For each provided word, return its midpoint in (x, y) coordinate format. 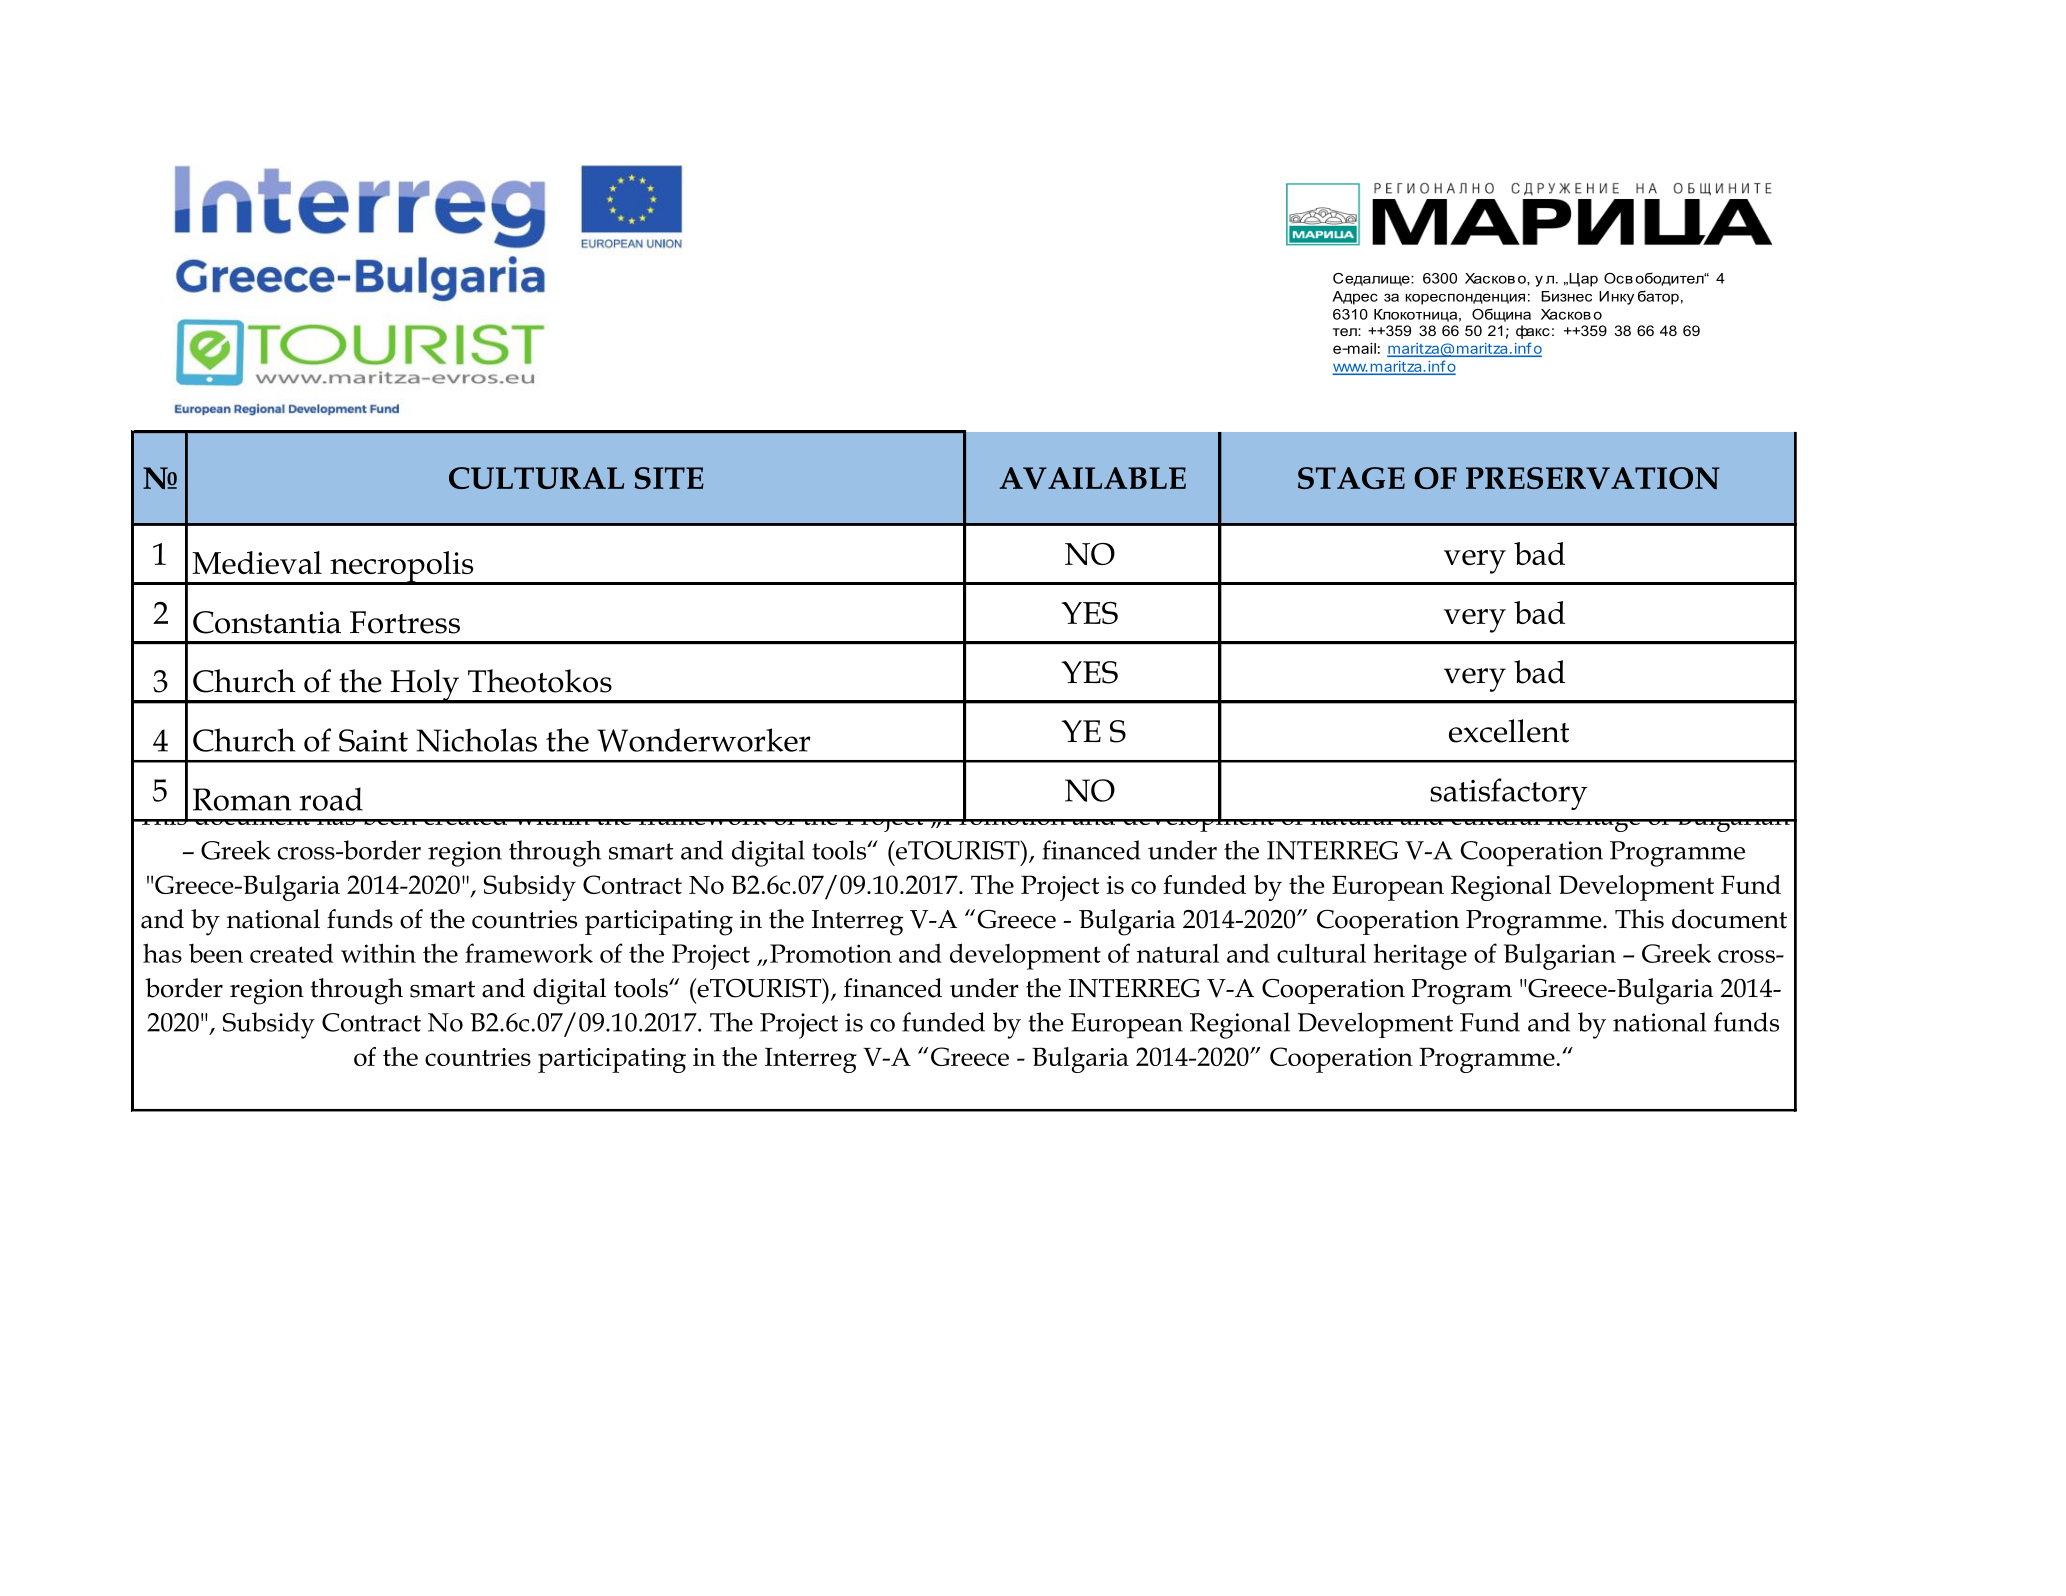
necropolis (402, 568)
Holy (424, 686)
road (331, 799)
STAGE (1351, 478)
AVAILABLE (1093, 478)
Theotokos (540, 681)
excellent (1509, 731)
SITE (669, 478)
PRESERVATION (1593, 478)
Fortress (405, 622)
